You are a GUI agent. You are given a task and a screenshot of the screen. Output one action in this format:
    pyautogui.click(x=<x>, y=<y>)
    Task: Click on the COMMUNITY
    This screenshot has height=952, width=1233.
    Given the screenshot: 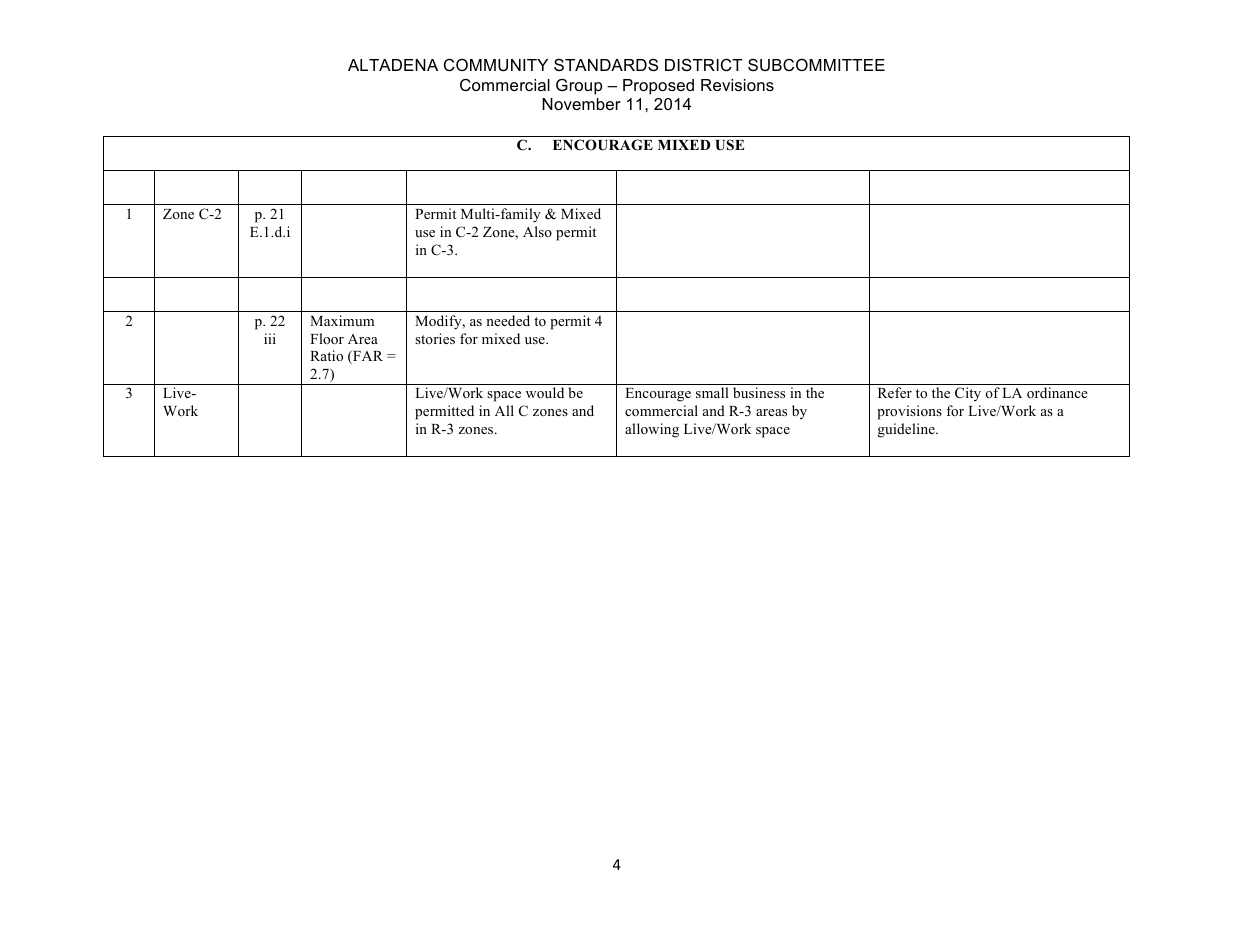 What is the action you would take?
    pyautogui.click(x=496, y=64)
